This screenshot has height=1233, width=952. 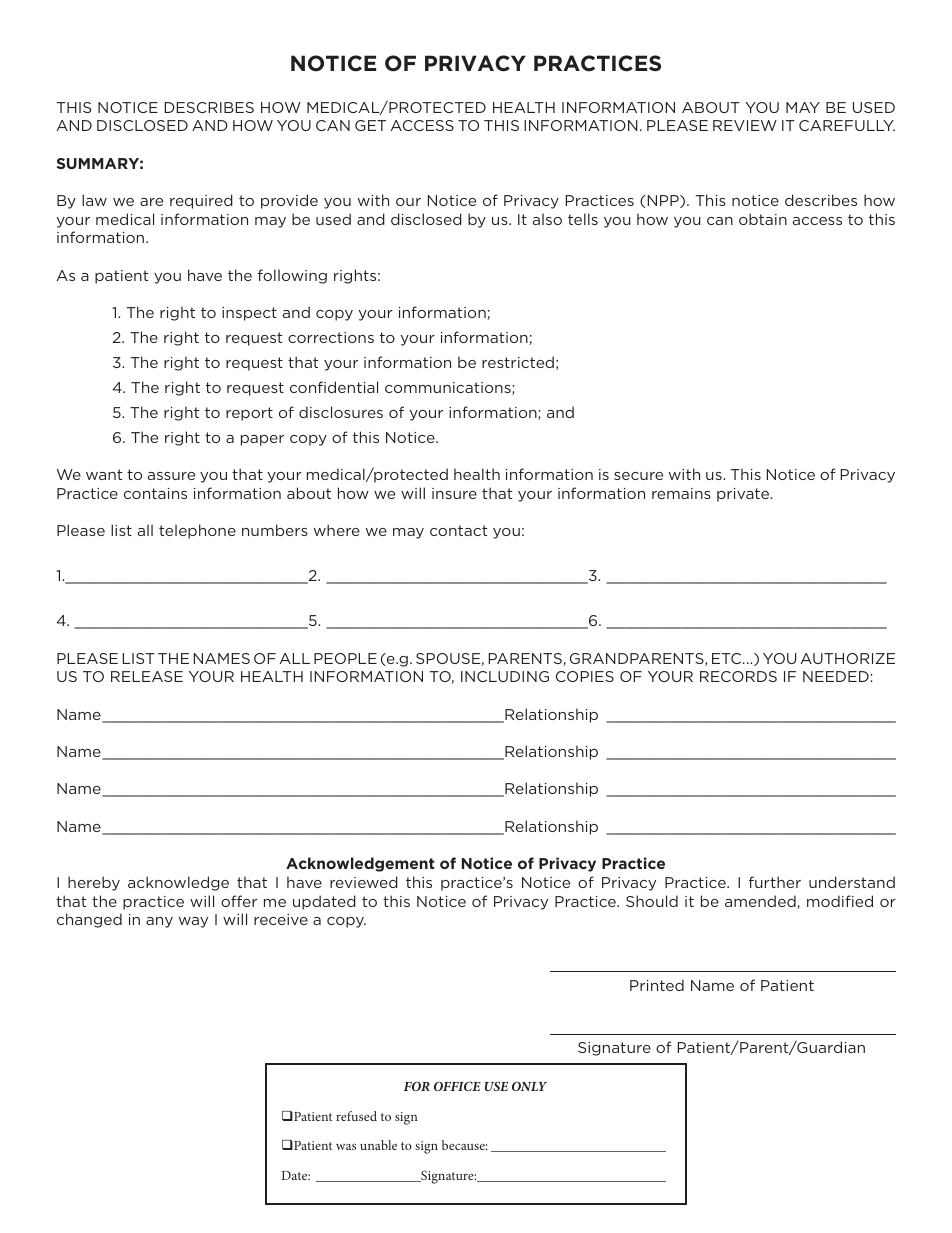 I want to click on ETC, so click(x=728, y=658).
